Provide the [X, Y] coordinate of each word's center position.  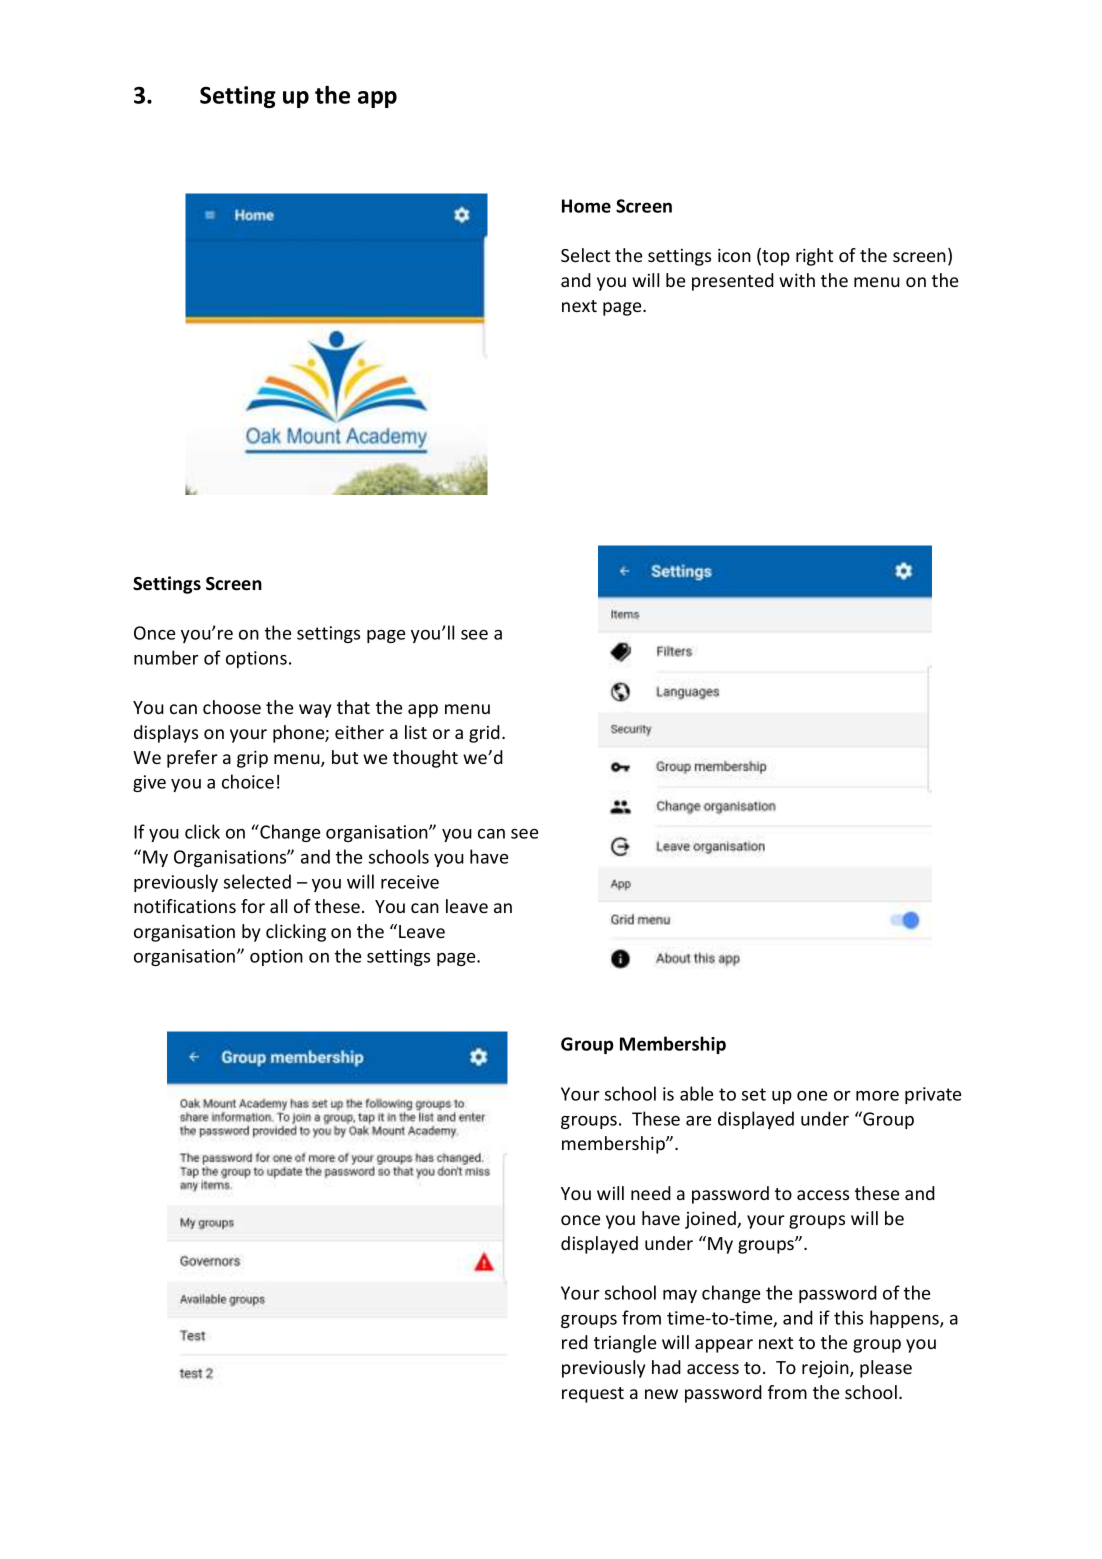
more [877, 1096]
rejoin [826, 1369]
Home [586, 206]
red [575, 1342]
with [797, 280]
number [166, 657]
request [593, 1395]
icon [734, 255]
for [253, 906]
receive [410, 882]
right [814, 257]
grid [484, 734]
